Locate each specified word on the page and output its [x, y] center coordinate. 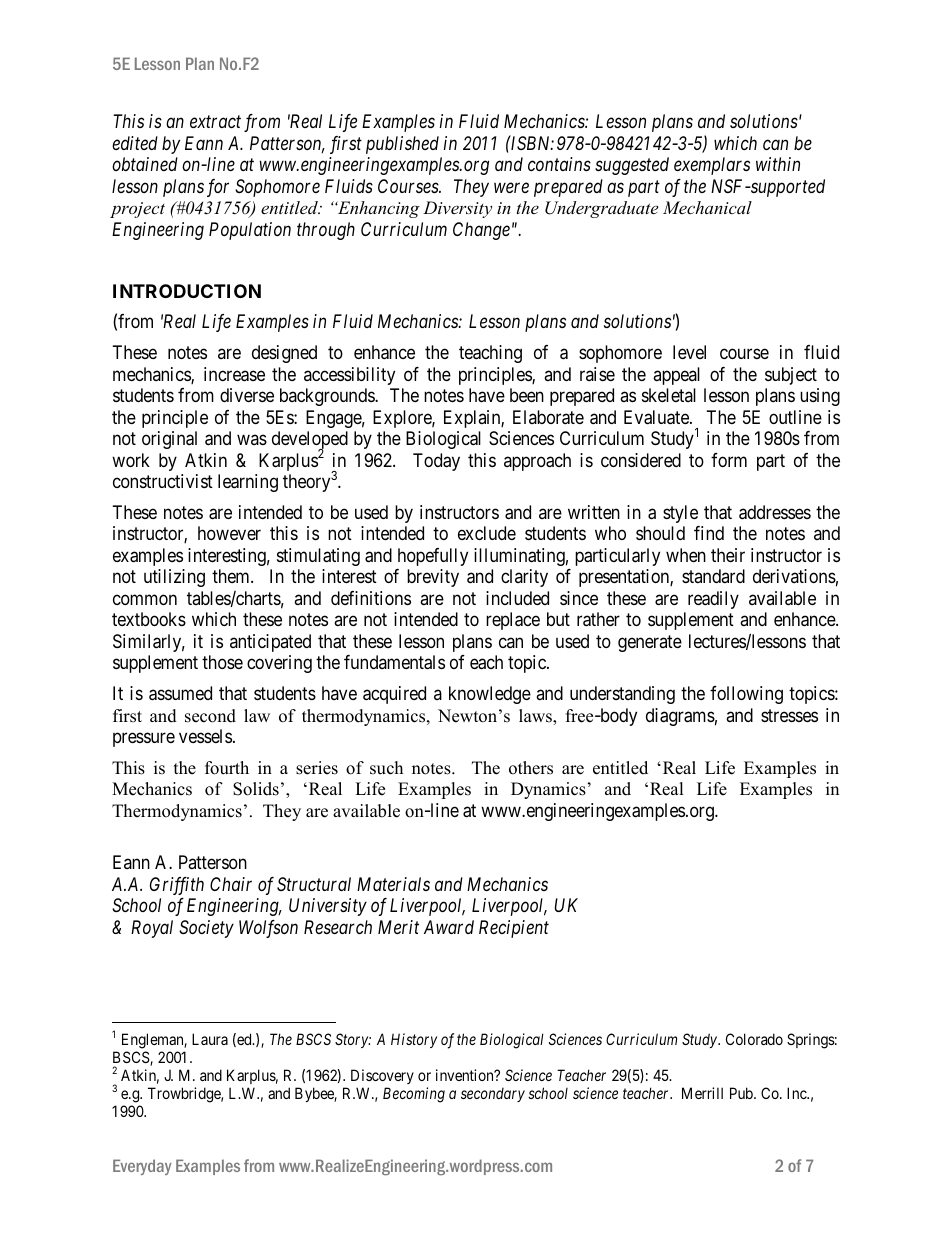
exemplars [712, 166]
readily [713, 600]
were [511, 188]
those [222, 662]
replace [513, 621]
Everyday [142, 1167]
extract [215, 122]
